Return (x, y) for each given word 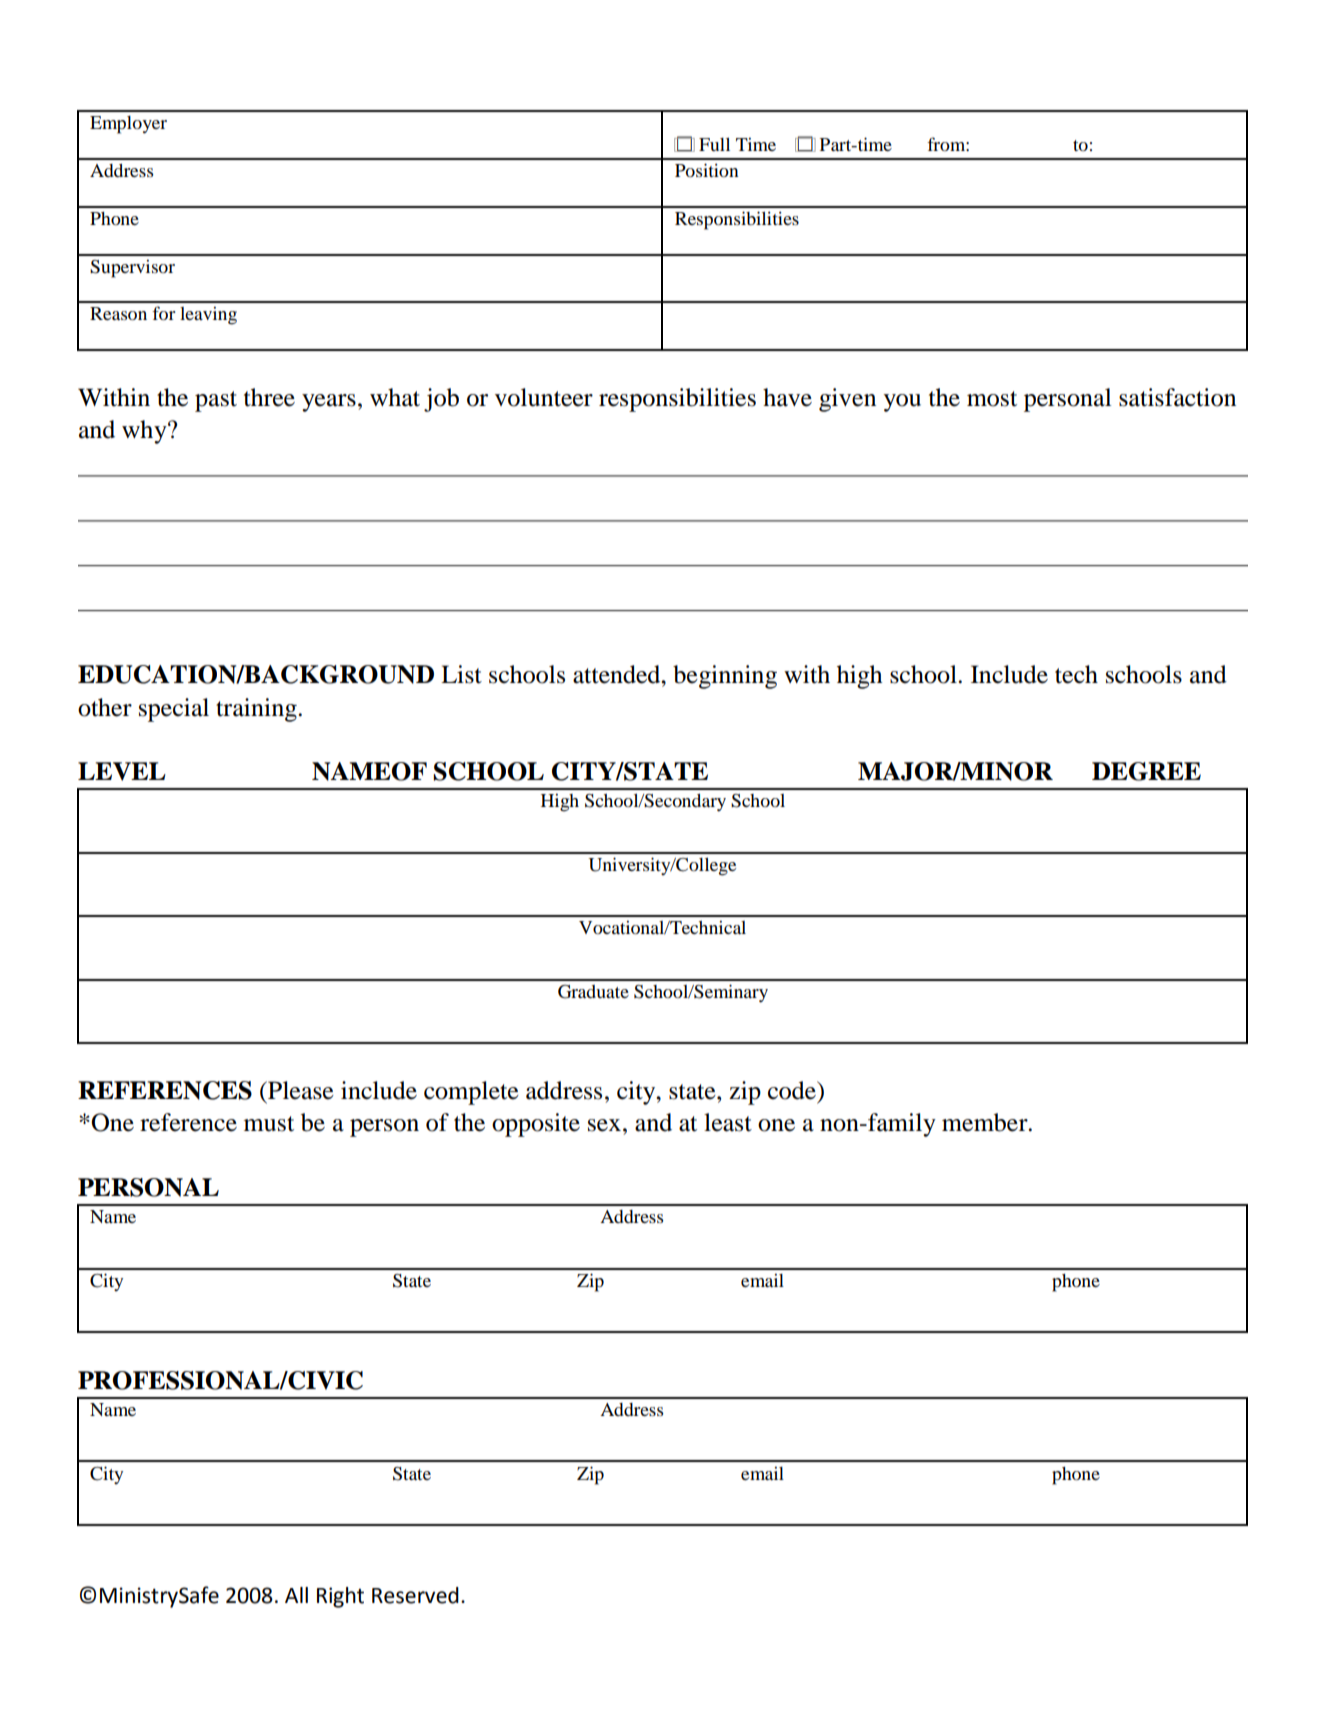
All (296, 1595)
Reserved (415, 1595)
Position (707, 170)
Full (714, 144)
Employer (128, 125)
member (986, 1122)
